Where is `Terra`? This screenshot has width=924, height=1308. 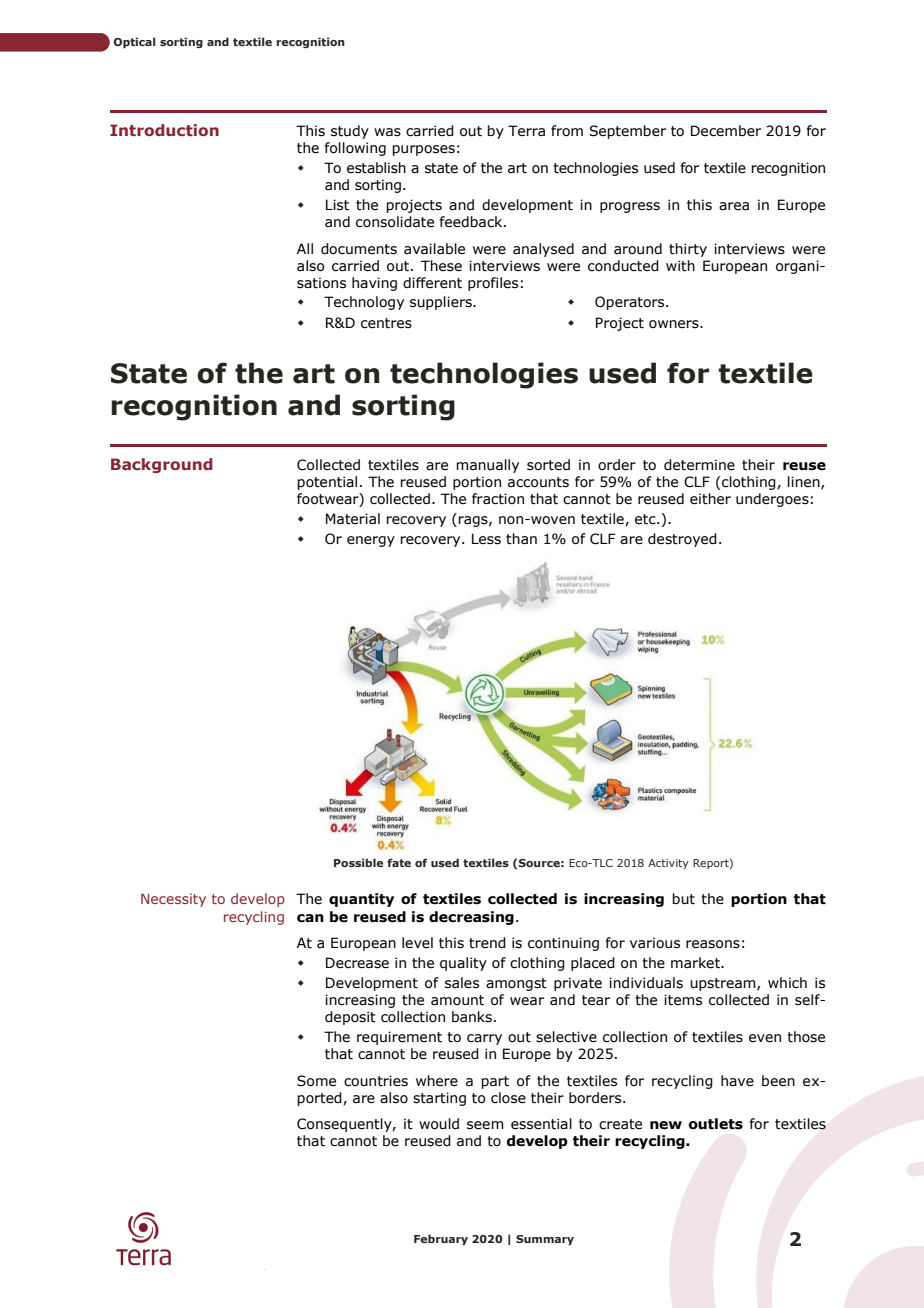 Terra is located at coordinates (526, 131).
